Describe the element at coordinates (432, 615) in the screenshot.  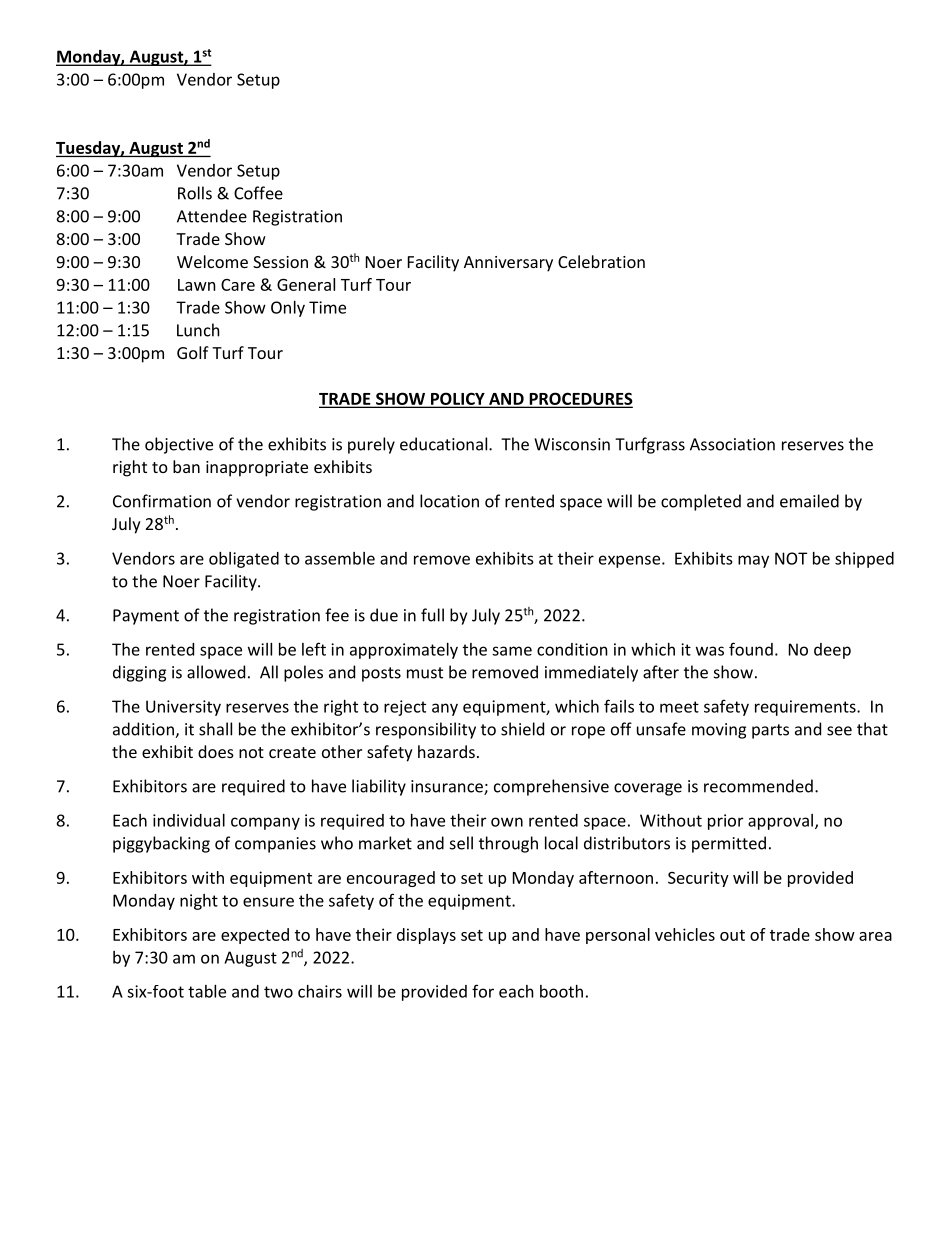
I see `full` at that location.
